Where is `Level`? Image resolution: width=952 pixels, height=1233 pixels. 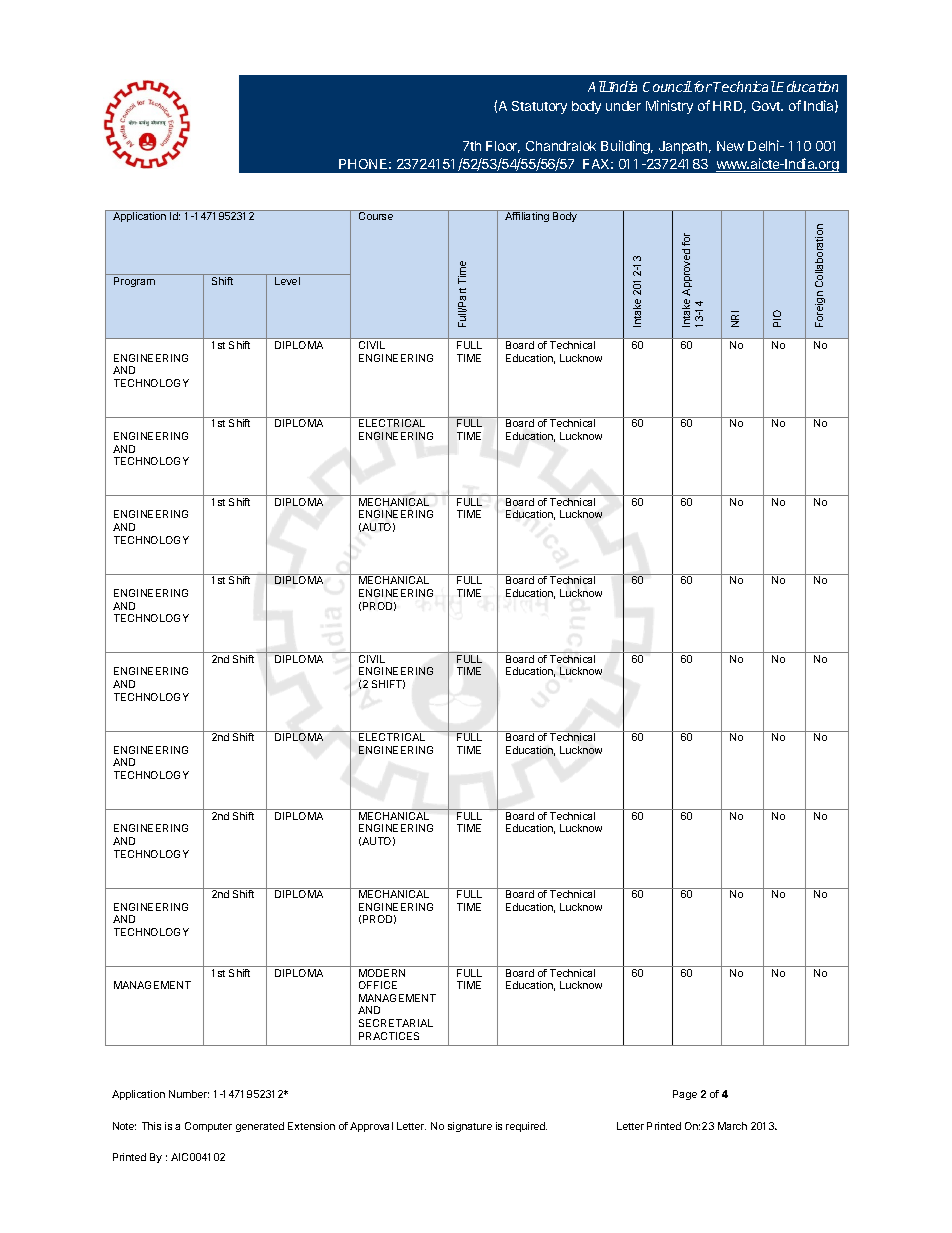 Level is located at coordinates (287, 281).
